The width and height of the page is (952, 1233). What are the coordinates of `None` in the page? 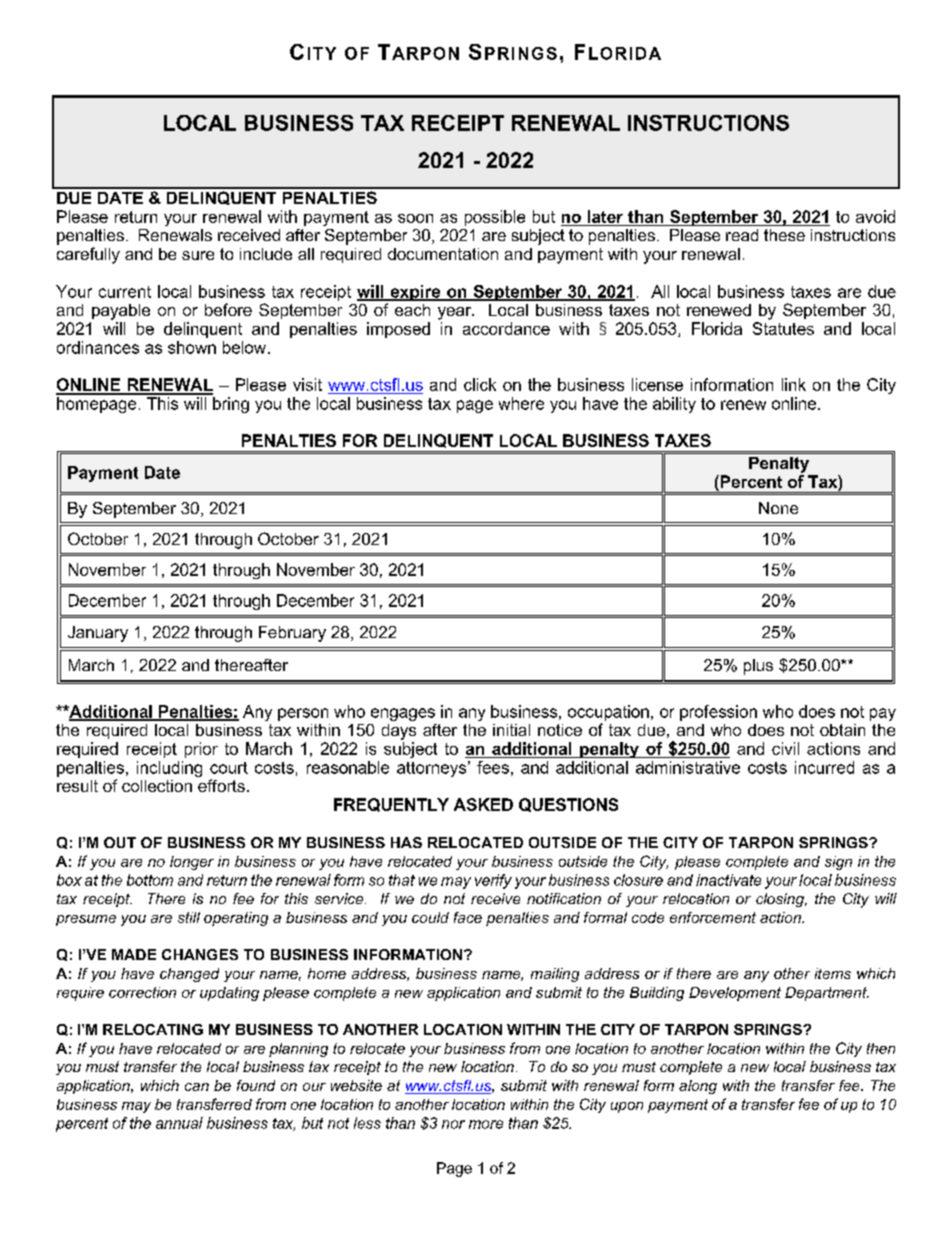 It's located at (778, 508).
